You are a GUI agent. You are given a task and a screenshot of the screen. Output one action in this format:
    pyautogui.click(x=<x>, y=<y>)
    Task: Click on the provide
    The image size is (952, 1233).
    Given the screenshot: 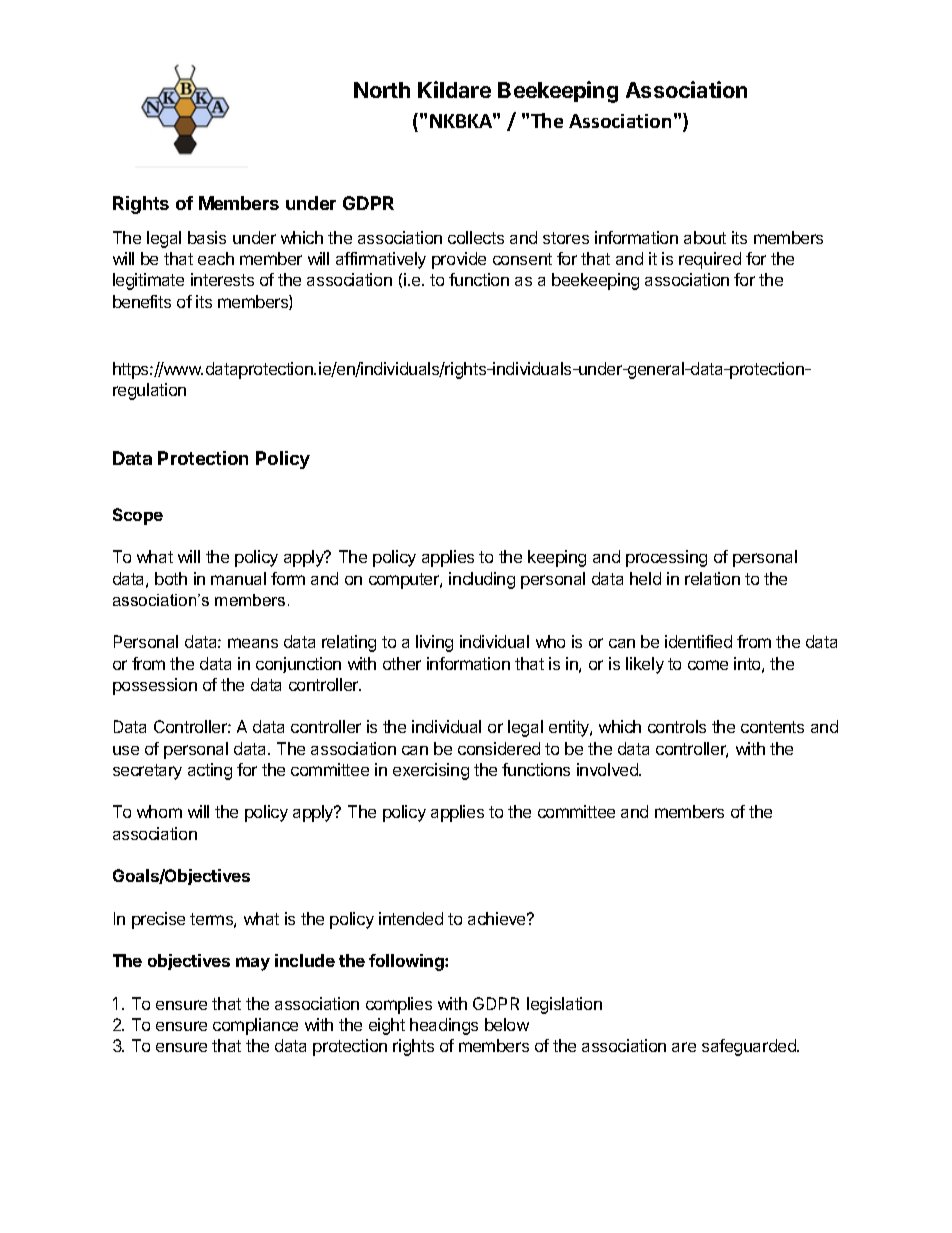 What is the action you would take?
    pyautogui.click(x=459, y=260)
